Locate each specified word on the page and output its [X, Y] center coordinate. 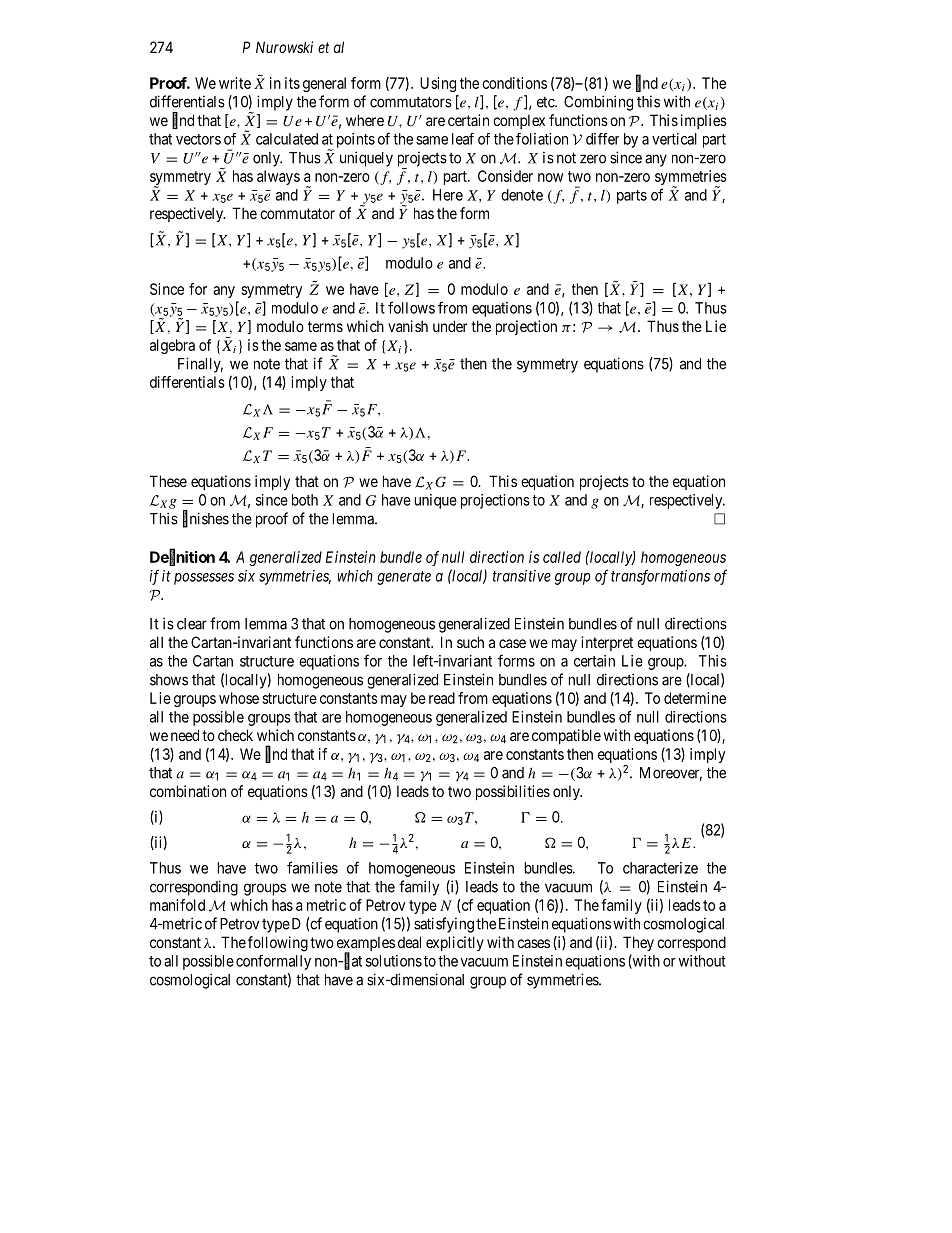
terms [325, 326]
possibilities [513, 792]
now [550, 177]
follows [411, 307]
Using [438, 84]
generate [404, 578]
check [235, 735]
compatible [566, 736]
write [235, 83]
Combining [598, 103]
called [562, 557]
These [168, 481]
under [450, 326]
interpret [607, 643]
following [278, 944]
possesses [204, 579]
